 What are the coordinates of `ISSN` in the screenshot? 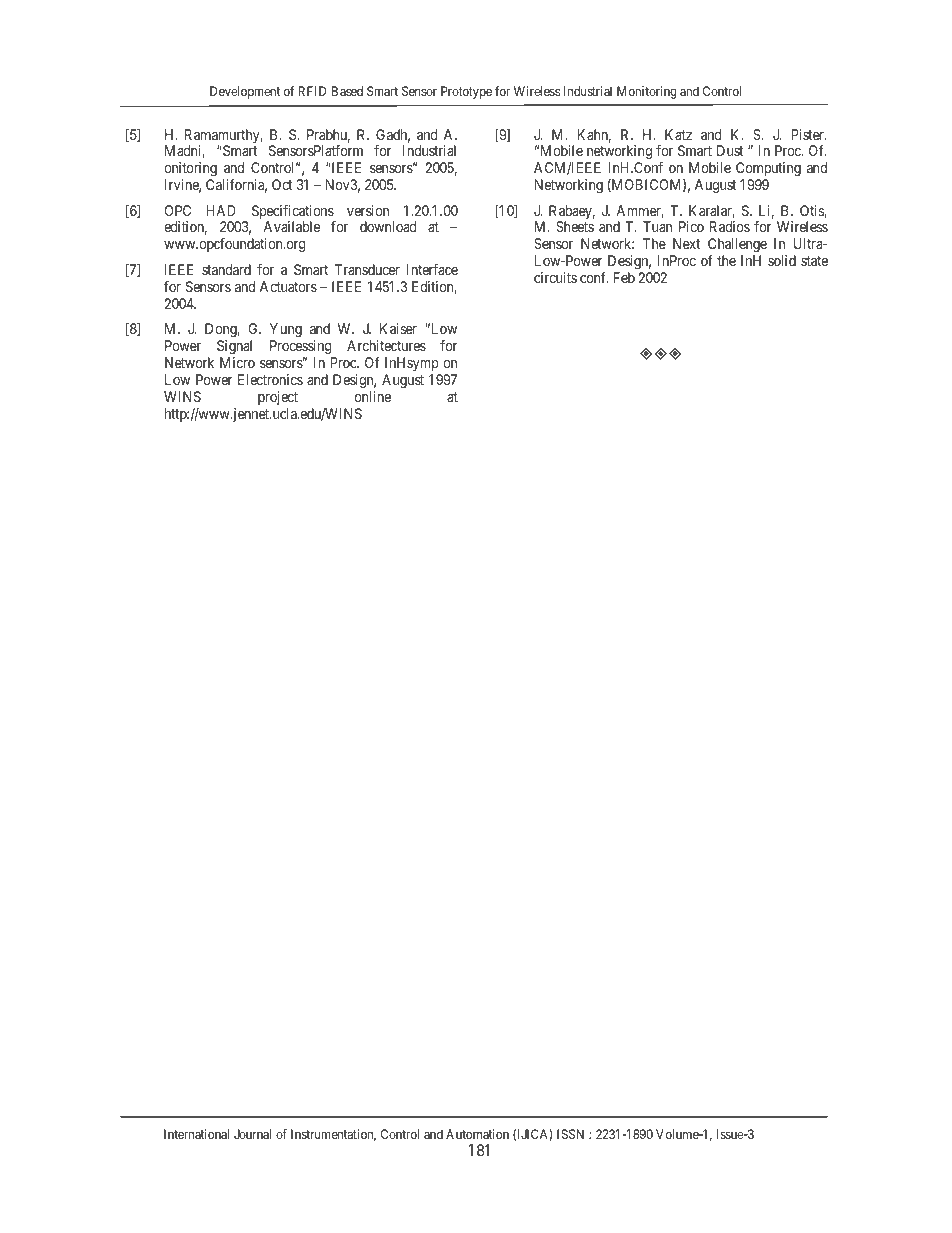 It's located at (570, 1134).
